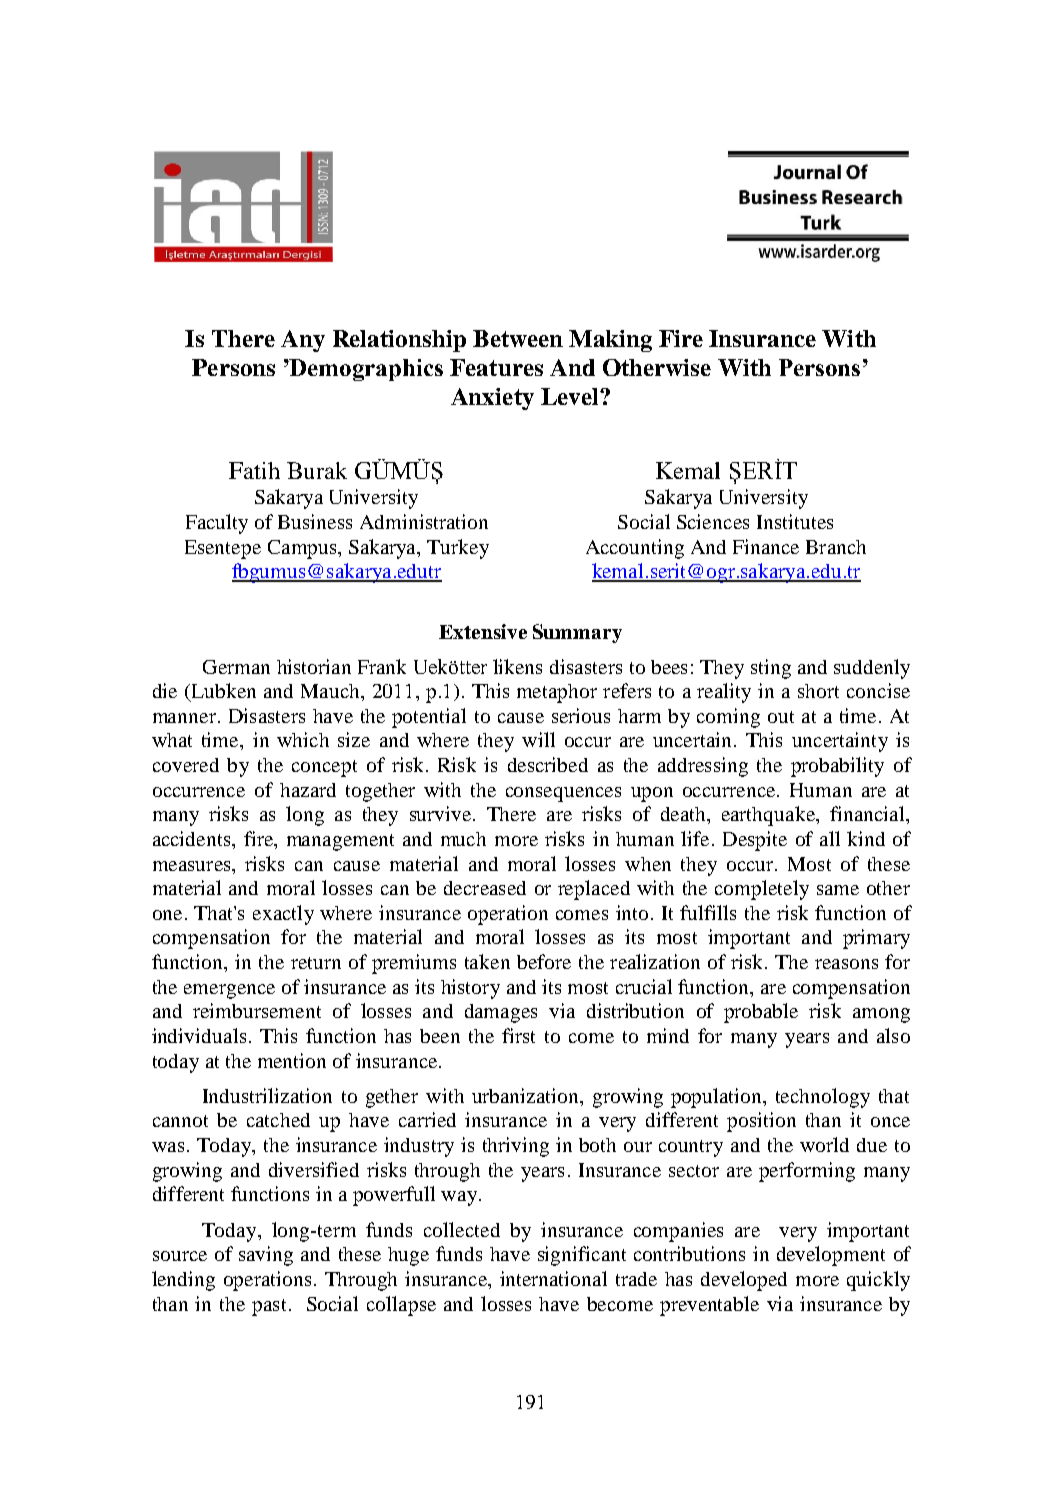  What do you see at coordinates (518, 1035) in the screenshot?
I see `first` at bounding box center [518, 1035].
